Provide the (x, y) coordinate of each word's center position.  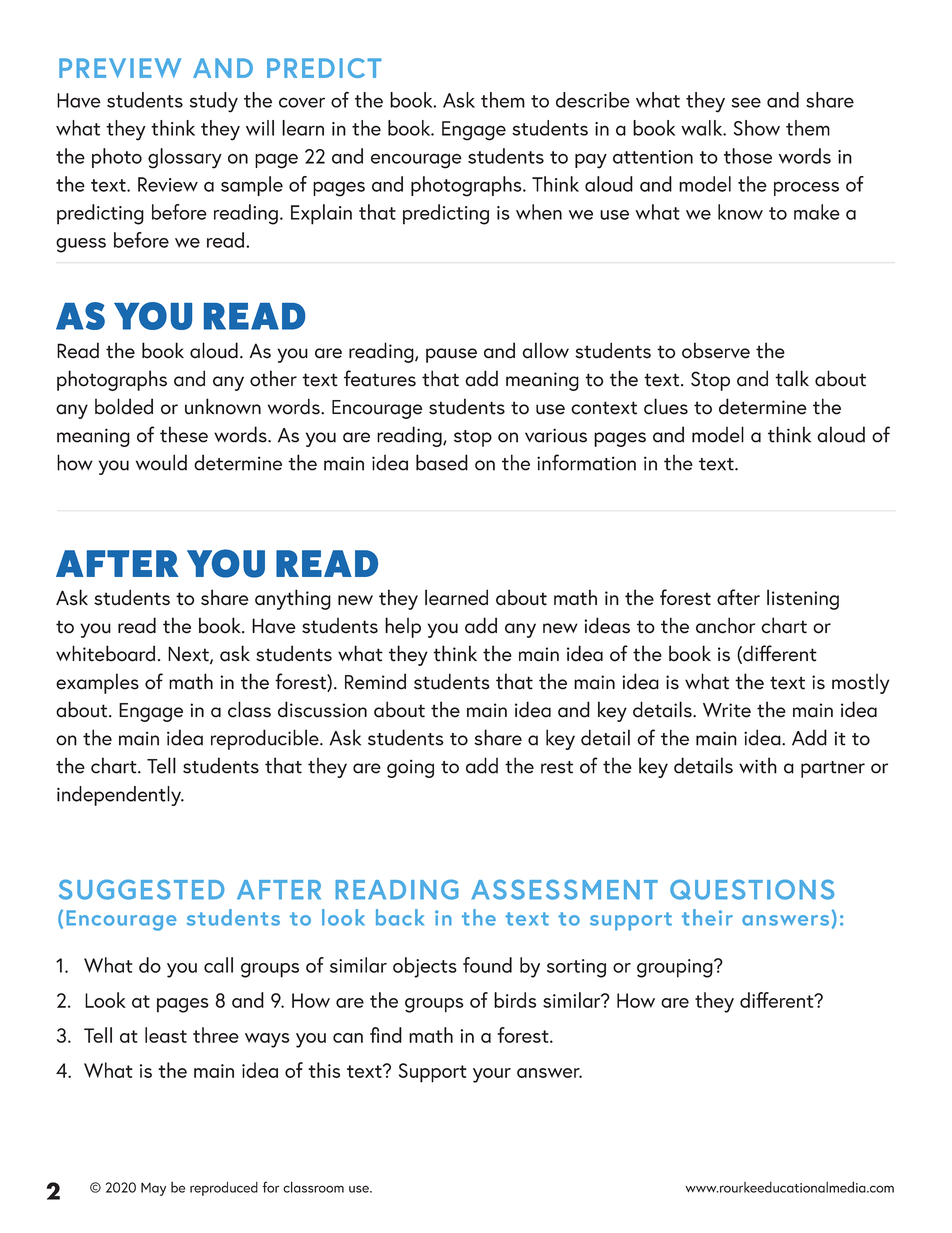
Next (189, 655)
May (153, 1189)
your (492, 1075)
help (403, 627)
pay (591, 161)
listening (803, 599)
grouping (676, 968)
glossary (185, 158)
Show (757, 128)
